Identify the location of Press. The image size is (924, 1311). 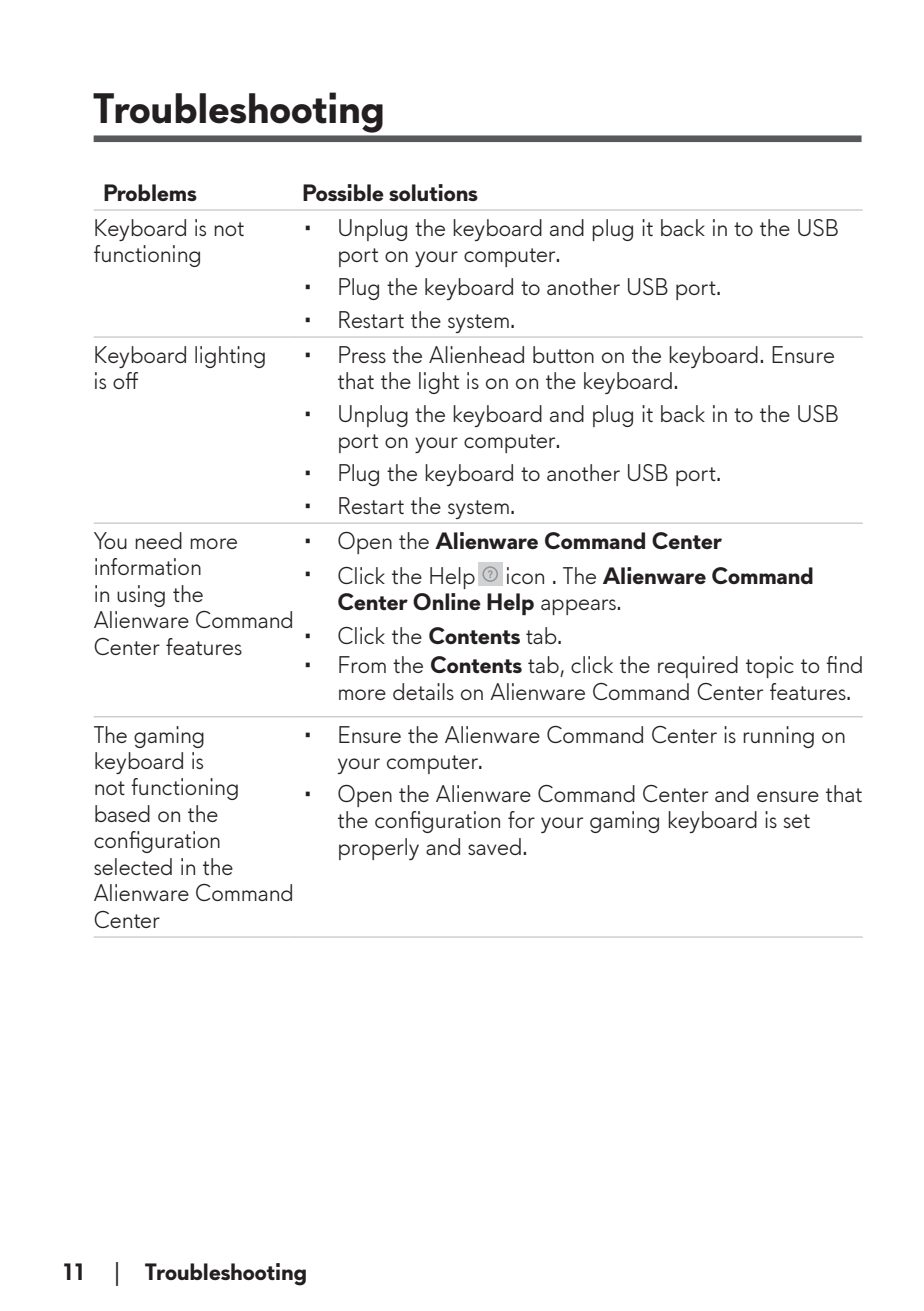
(362, 354).
